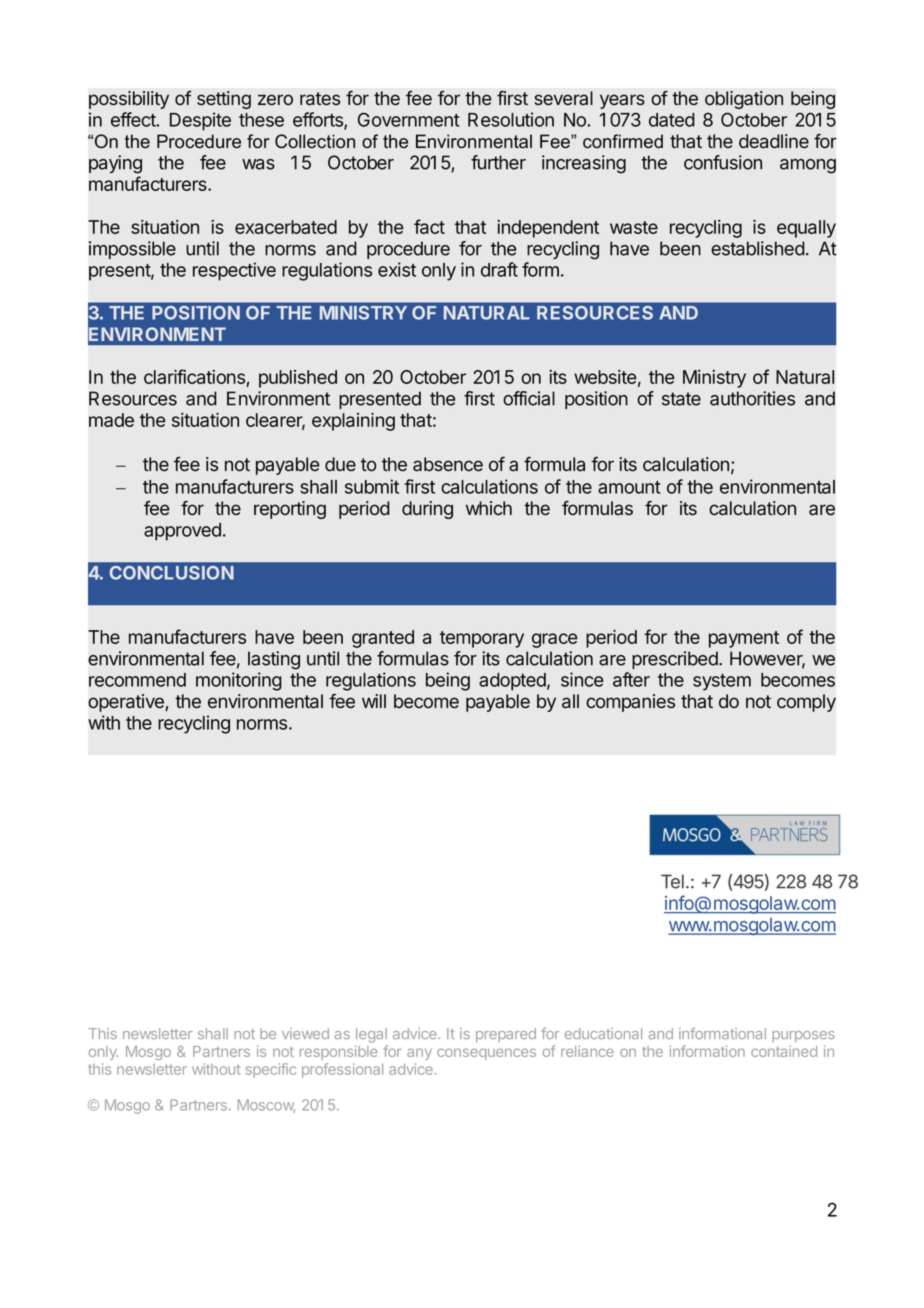 This screenshot has height=1308, width=924. Describe the element at coordinates (672, 881) in the screenshot. I see `Tel` at that location.
